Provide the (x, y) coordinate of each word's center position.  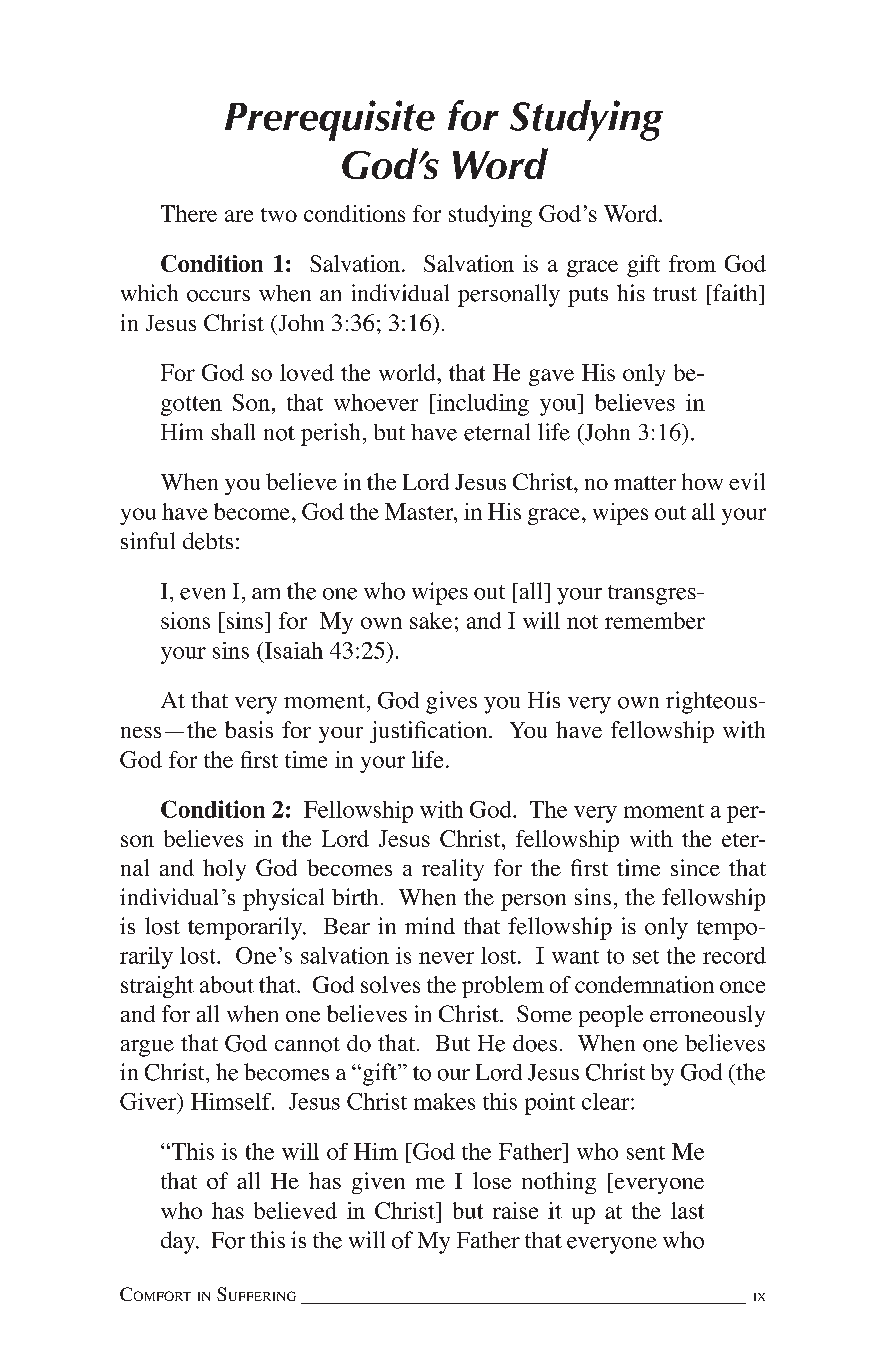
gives (451, 702)
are (239, 216)
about (227, 984)
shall (233, 431)
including (481, 405)
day (179, 1242)
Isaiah (292, 650)
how (702, 481)
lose (492, 1180)
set (646, 957)
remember (655, 620)
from (692, 263)
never (446, 958)
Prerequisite (330, 120)
